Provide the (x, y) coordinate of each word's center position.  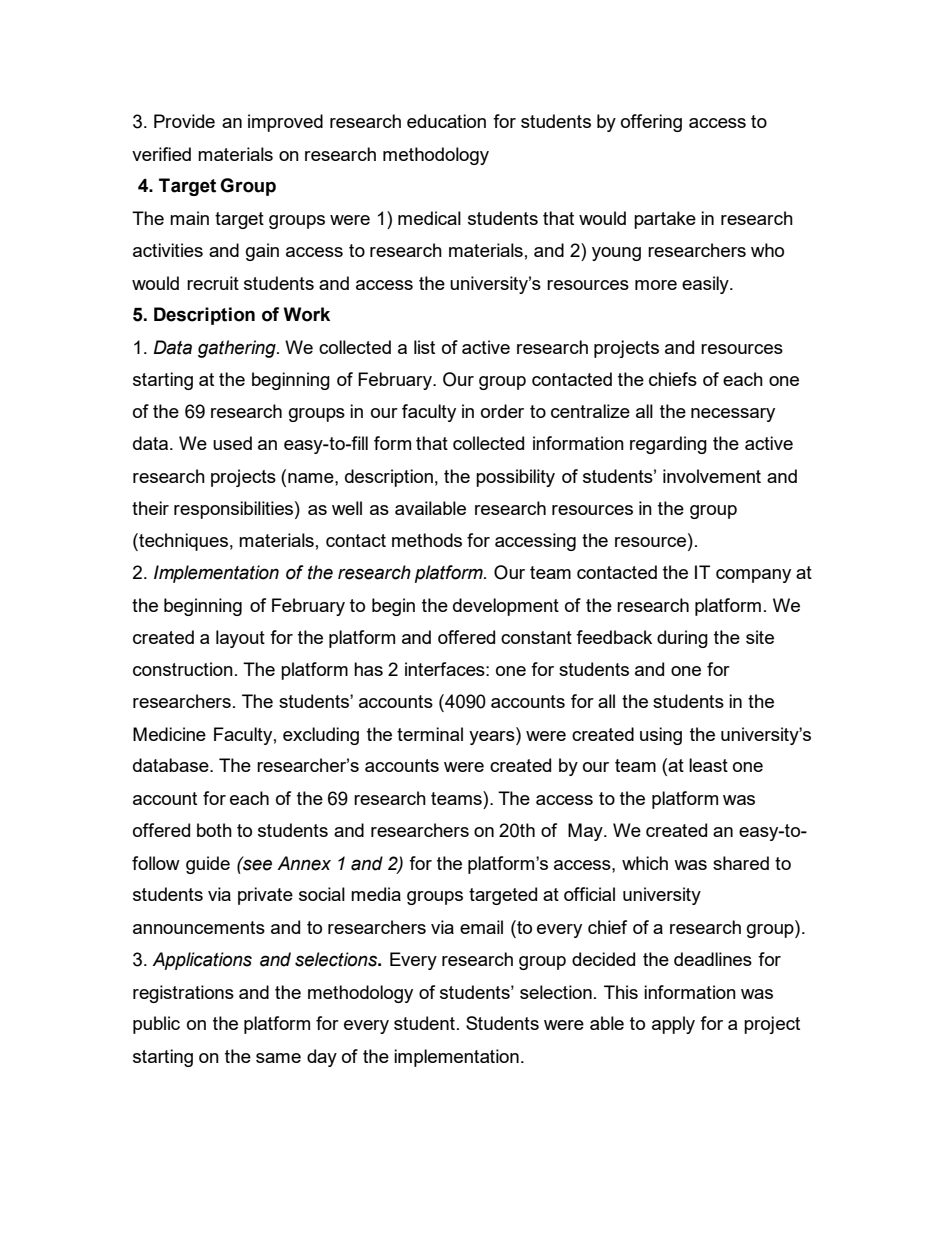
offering (651, 123)
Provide (184, 121)
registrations (183, 994)
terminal (430, 734)
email (481, 927)
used (232, 443)
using (661, 736)
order (502, 411)
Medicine (169, 734)
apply (673, 1025)
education (446, 121)
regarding (668, 445)
